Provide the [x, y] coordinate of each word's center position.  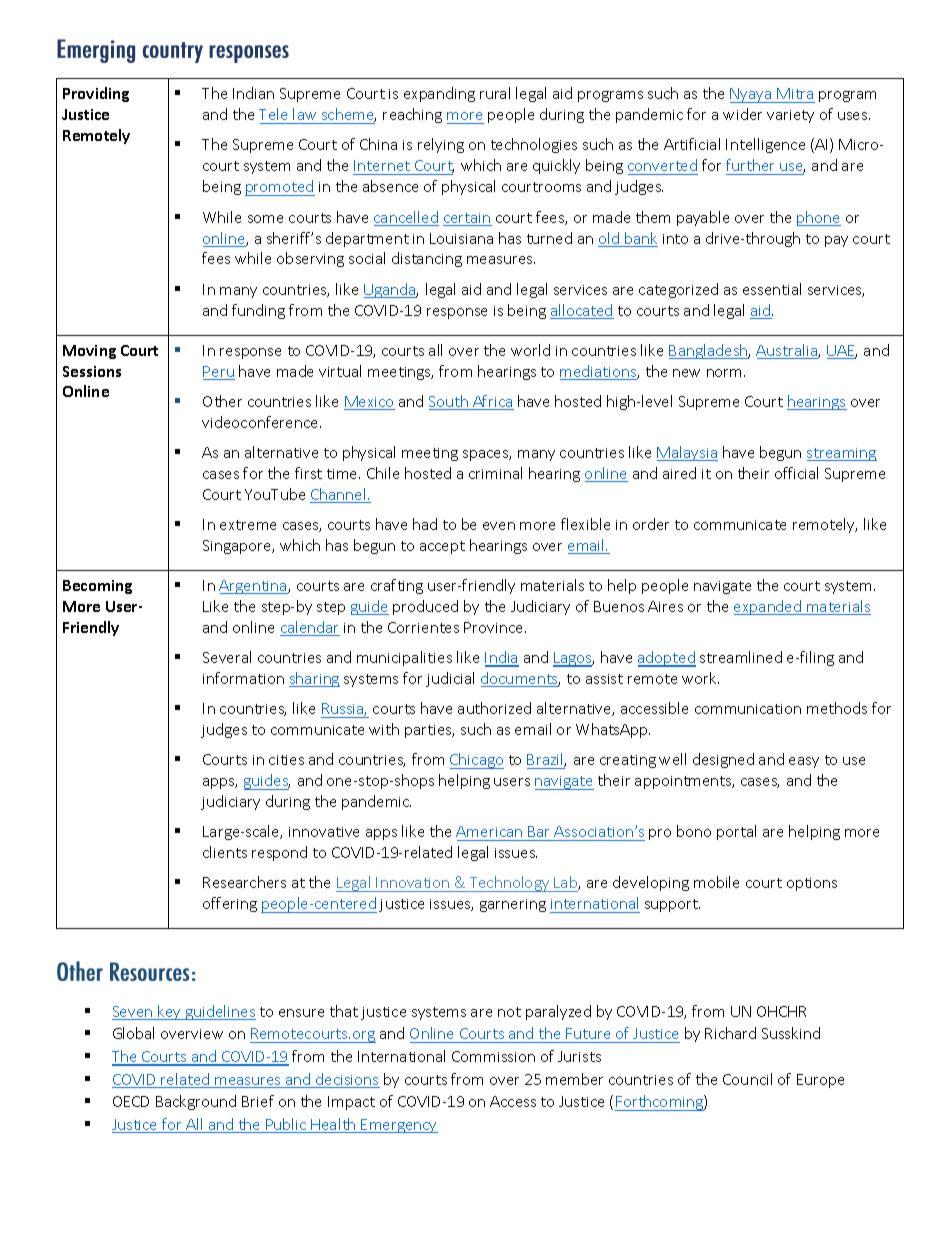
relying [441, 145]
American [489, 831]
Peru [219, 373]
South [449, 402]
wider [742, 114]
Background [196, 1102]
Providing [96, 94]
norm [726, 373]
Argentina [254, 587]
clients [225, 852]
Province [495, 627]
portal [736, 832]
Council [747, 1079]
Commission [493, 1056]
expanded [769, 607]
